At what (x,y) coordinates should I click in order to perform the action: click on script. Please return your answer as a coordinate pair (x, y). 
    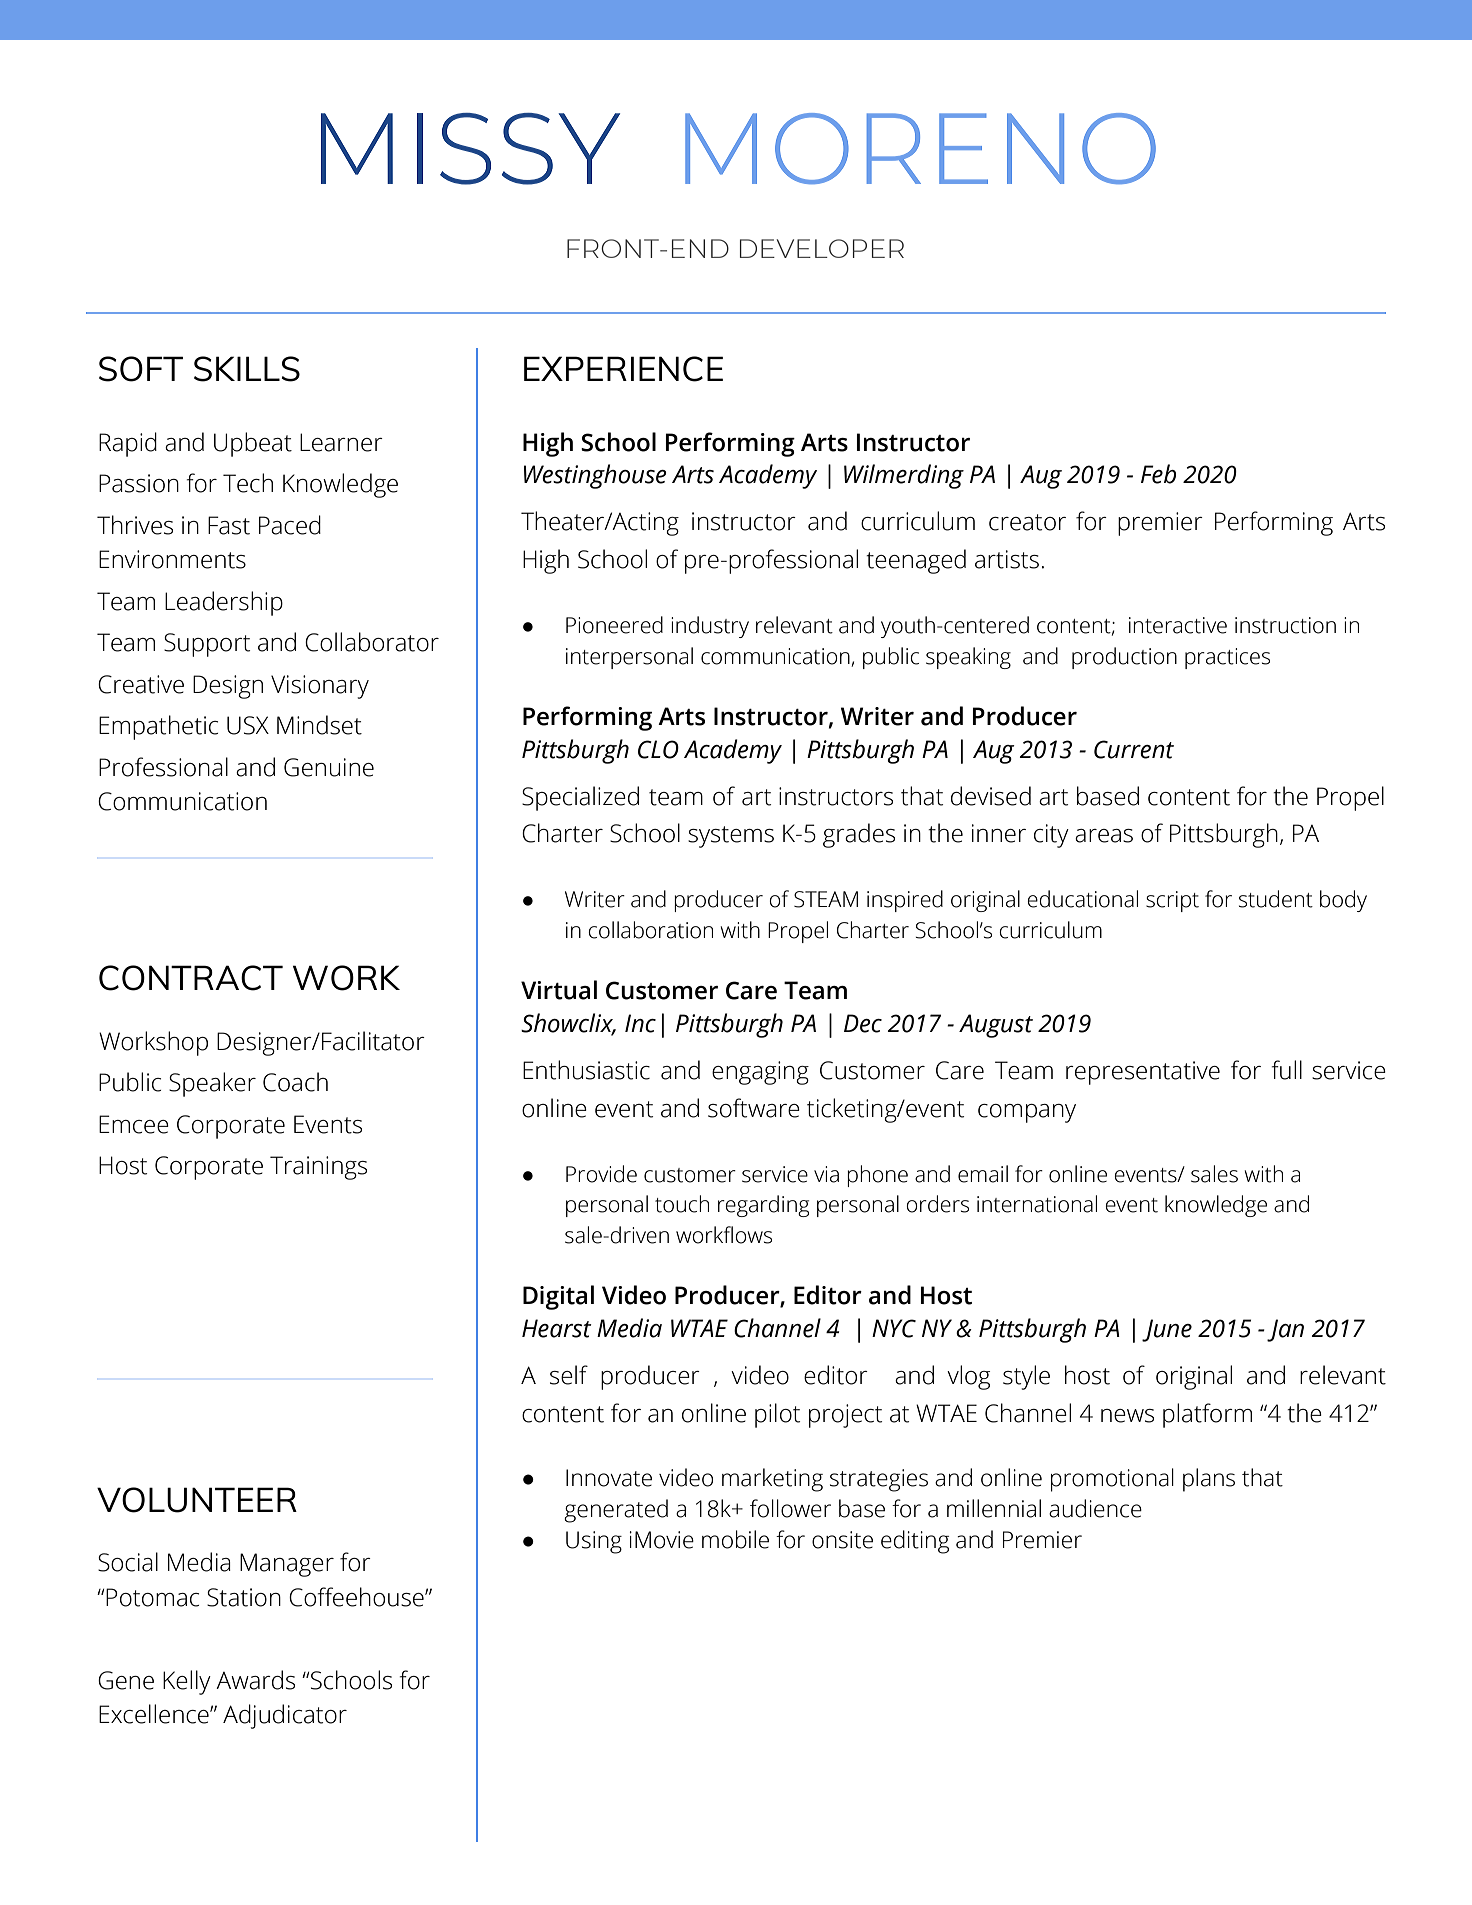
    Looking at the image, I should click on (1172, 901).
